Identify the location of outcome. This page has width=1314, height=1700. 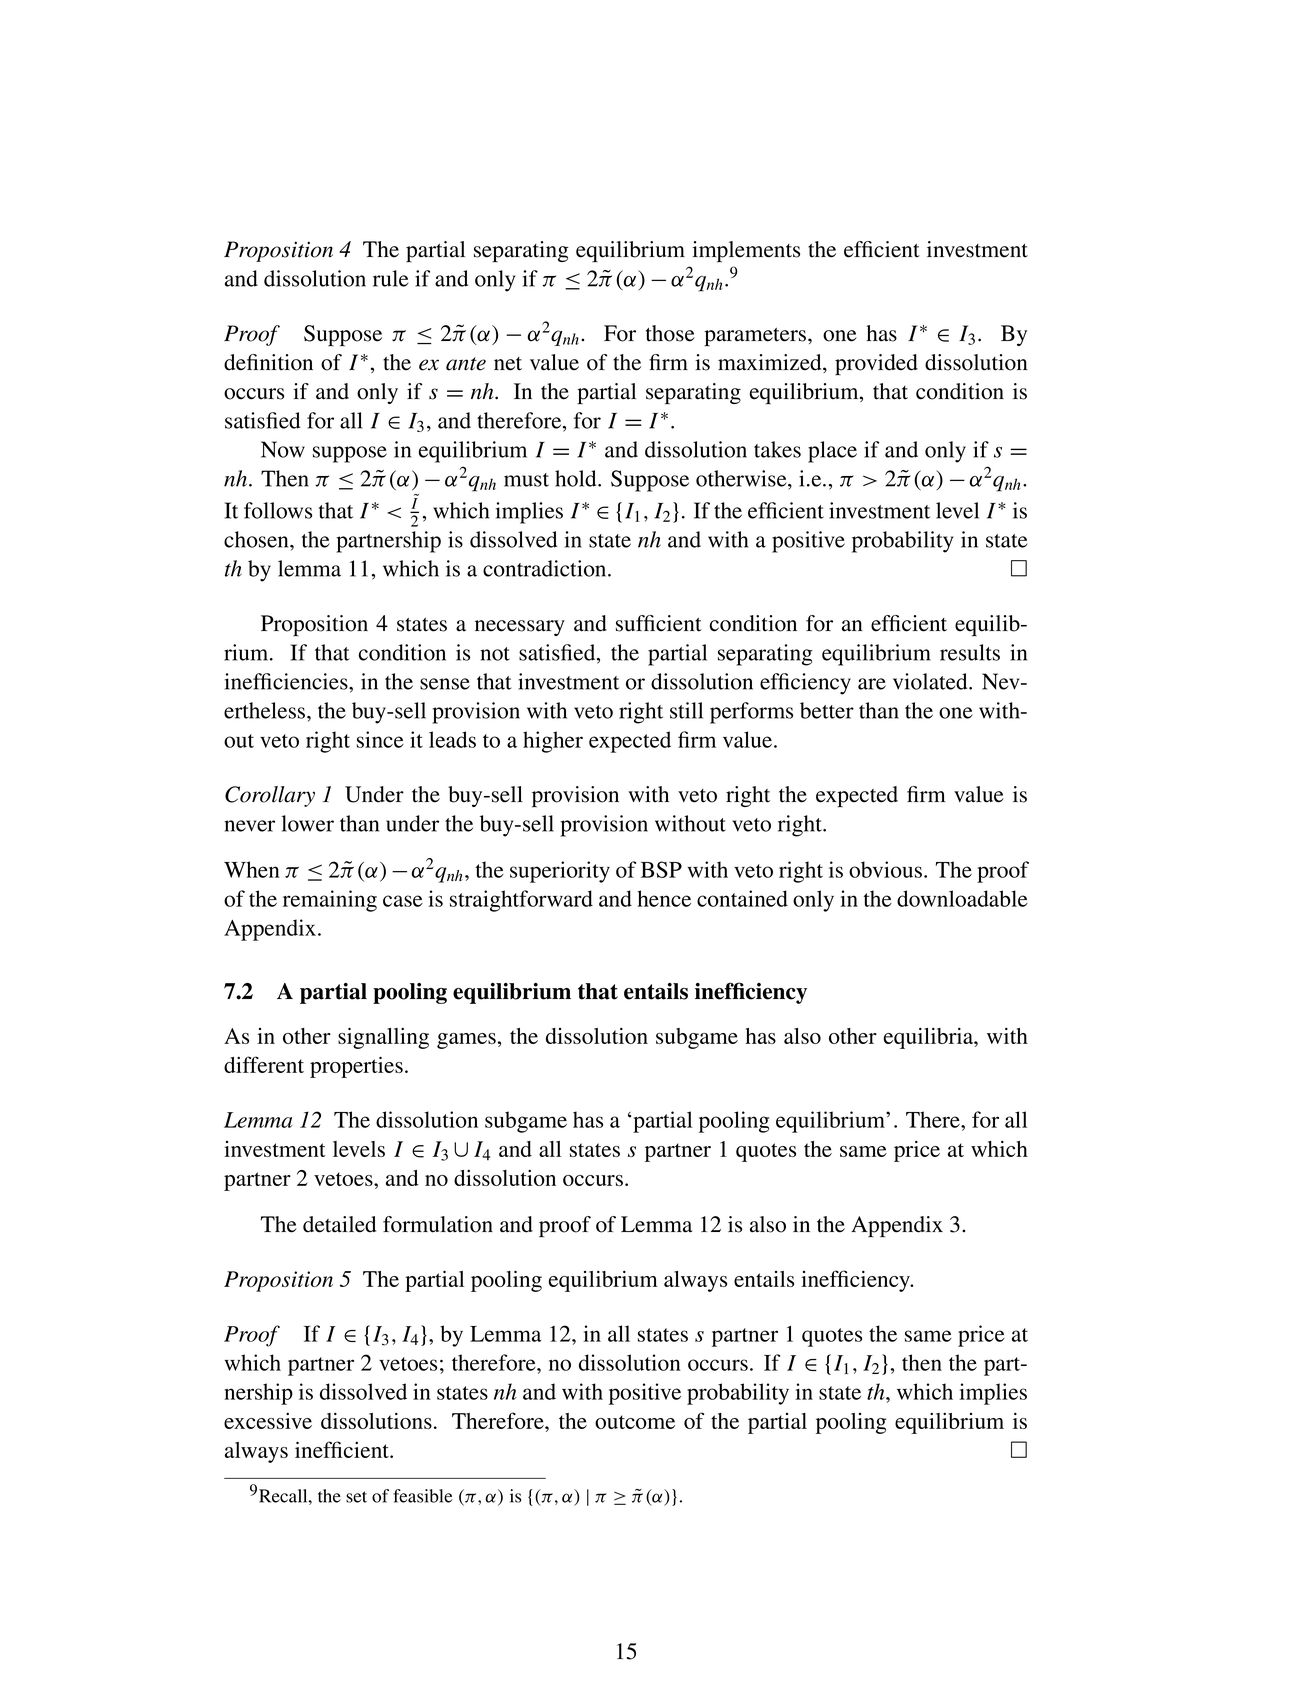
(635, 1422).
